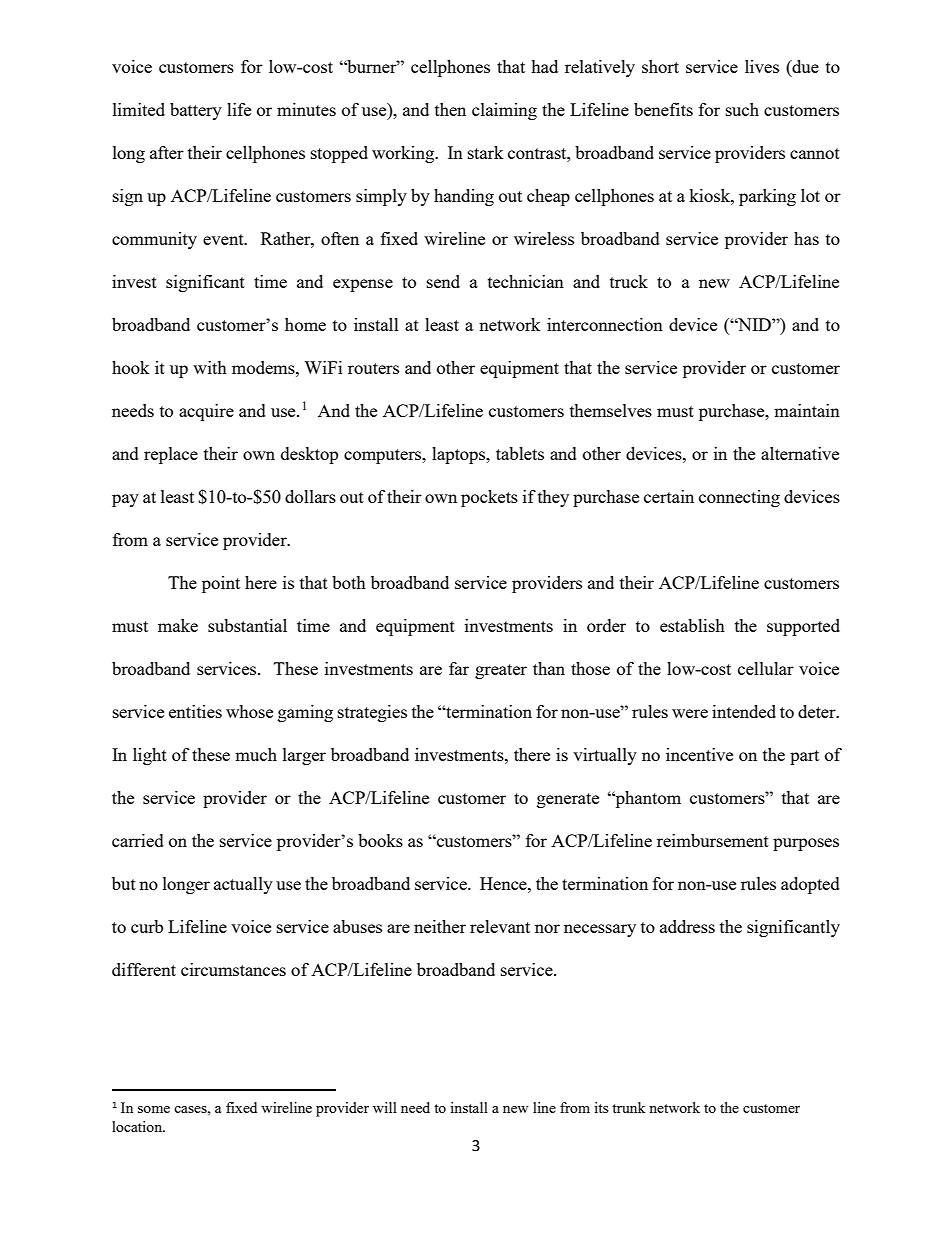  Describe the element at coordinates (196, 111) in the screenshot. I see `battery` at that location.
